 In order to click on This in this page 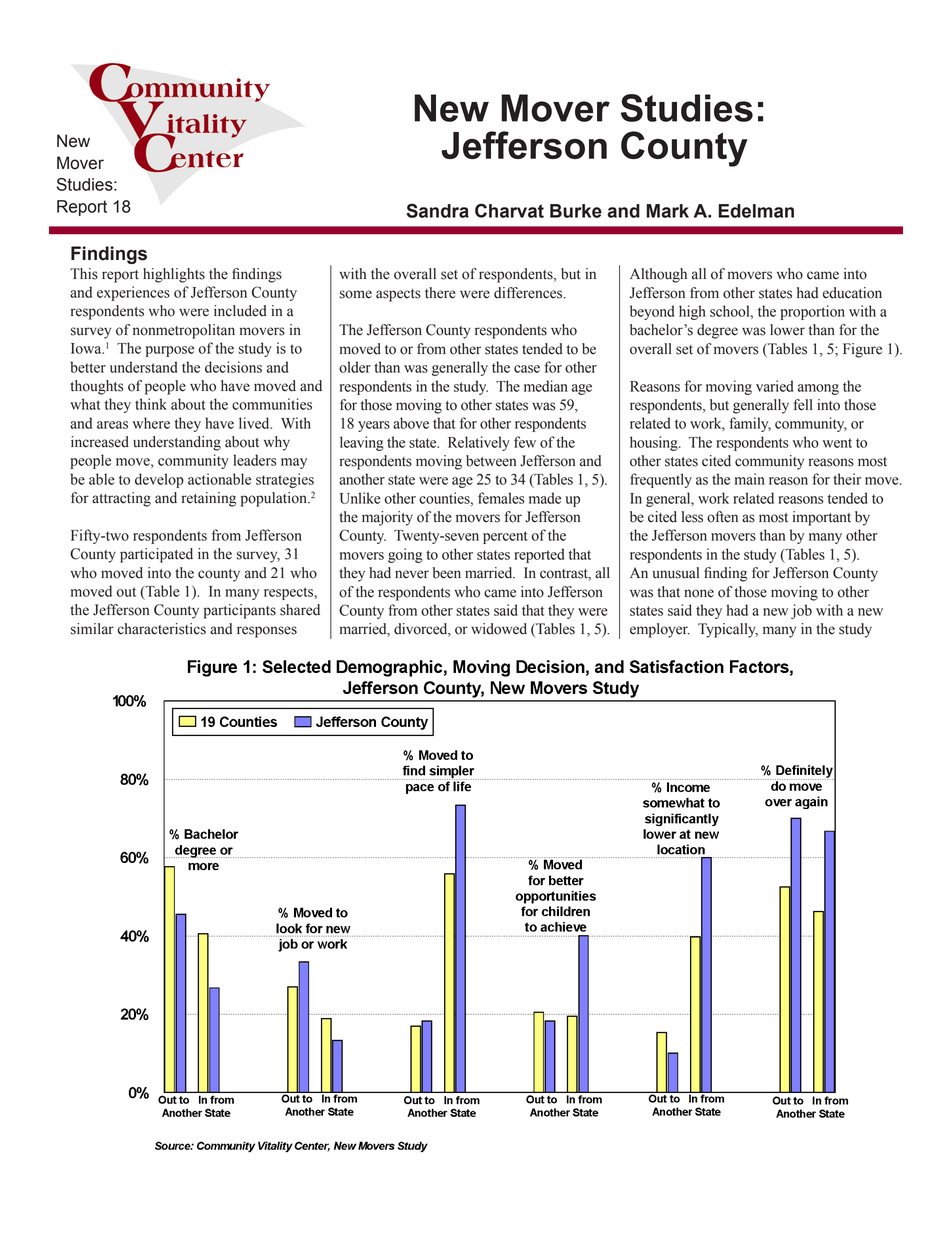, I will do `click(84, 274)`.
